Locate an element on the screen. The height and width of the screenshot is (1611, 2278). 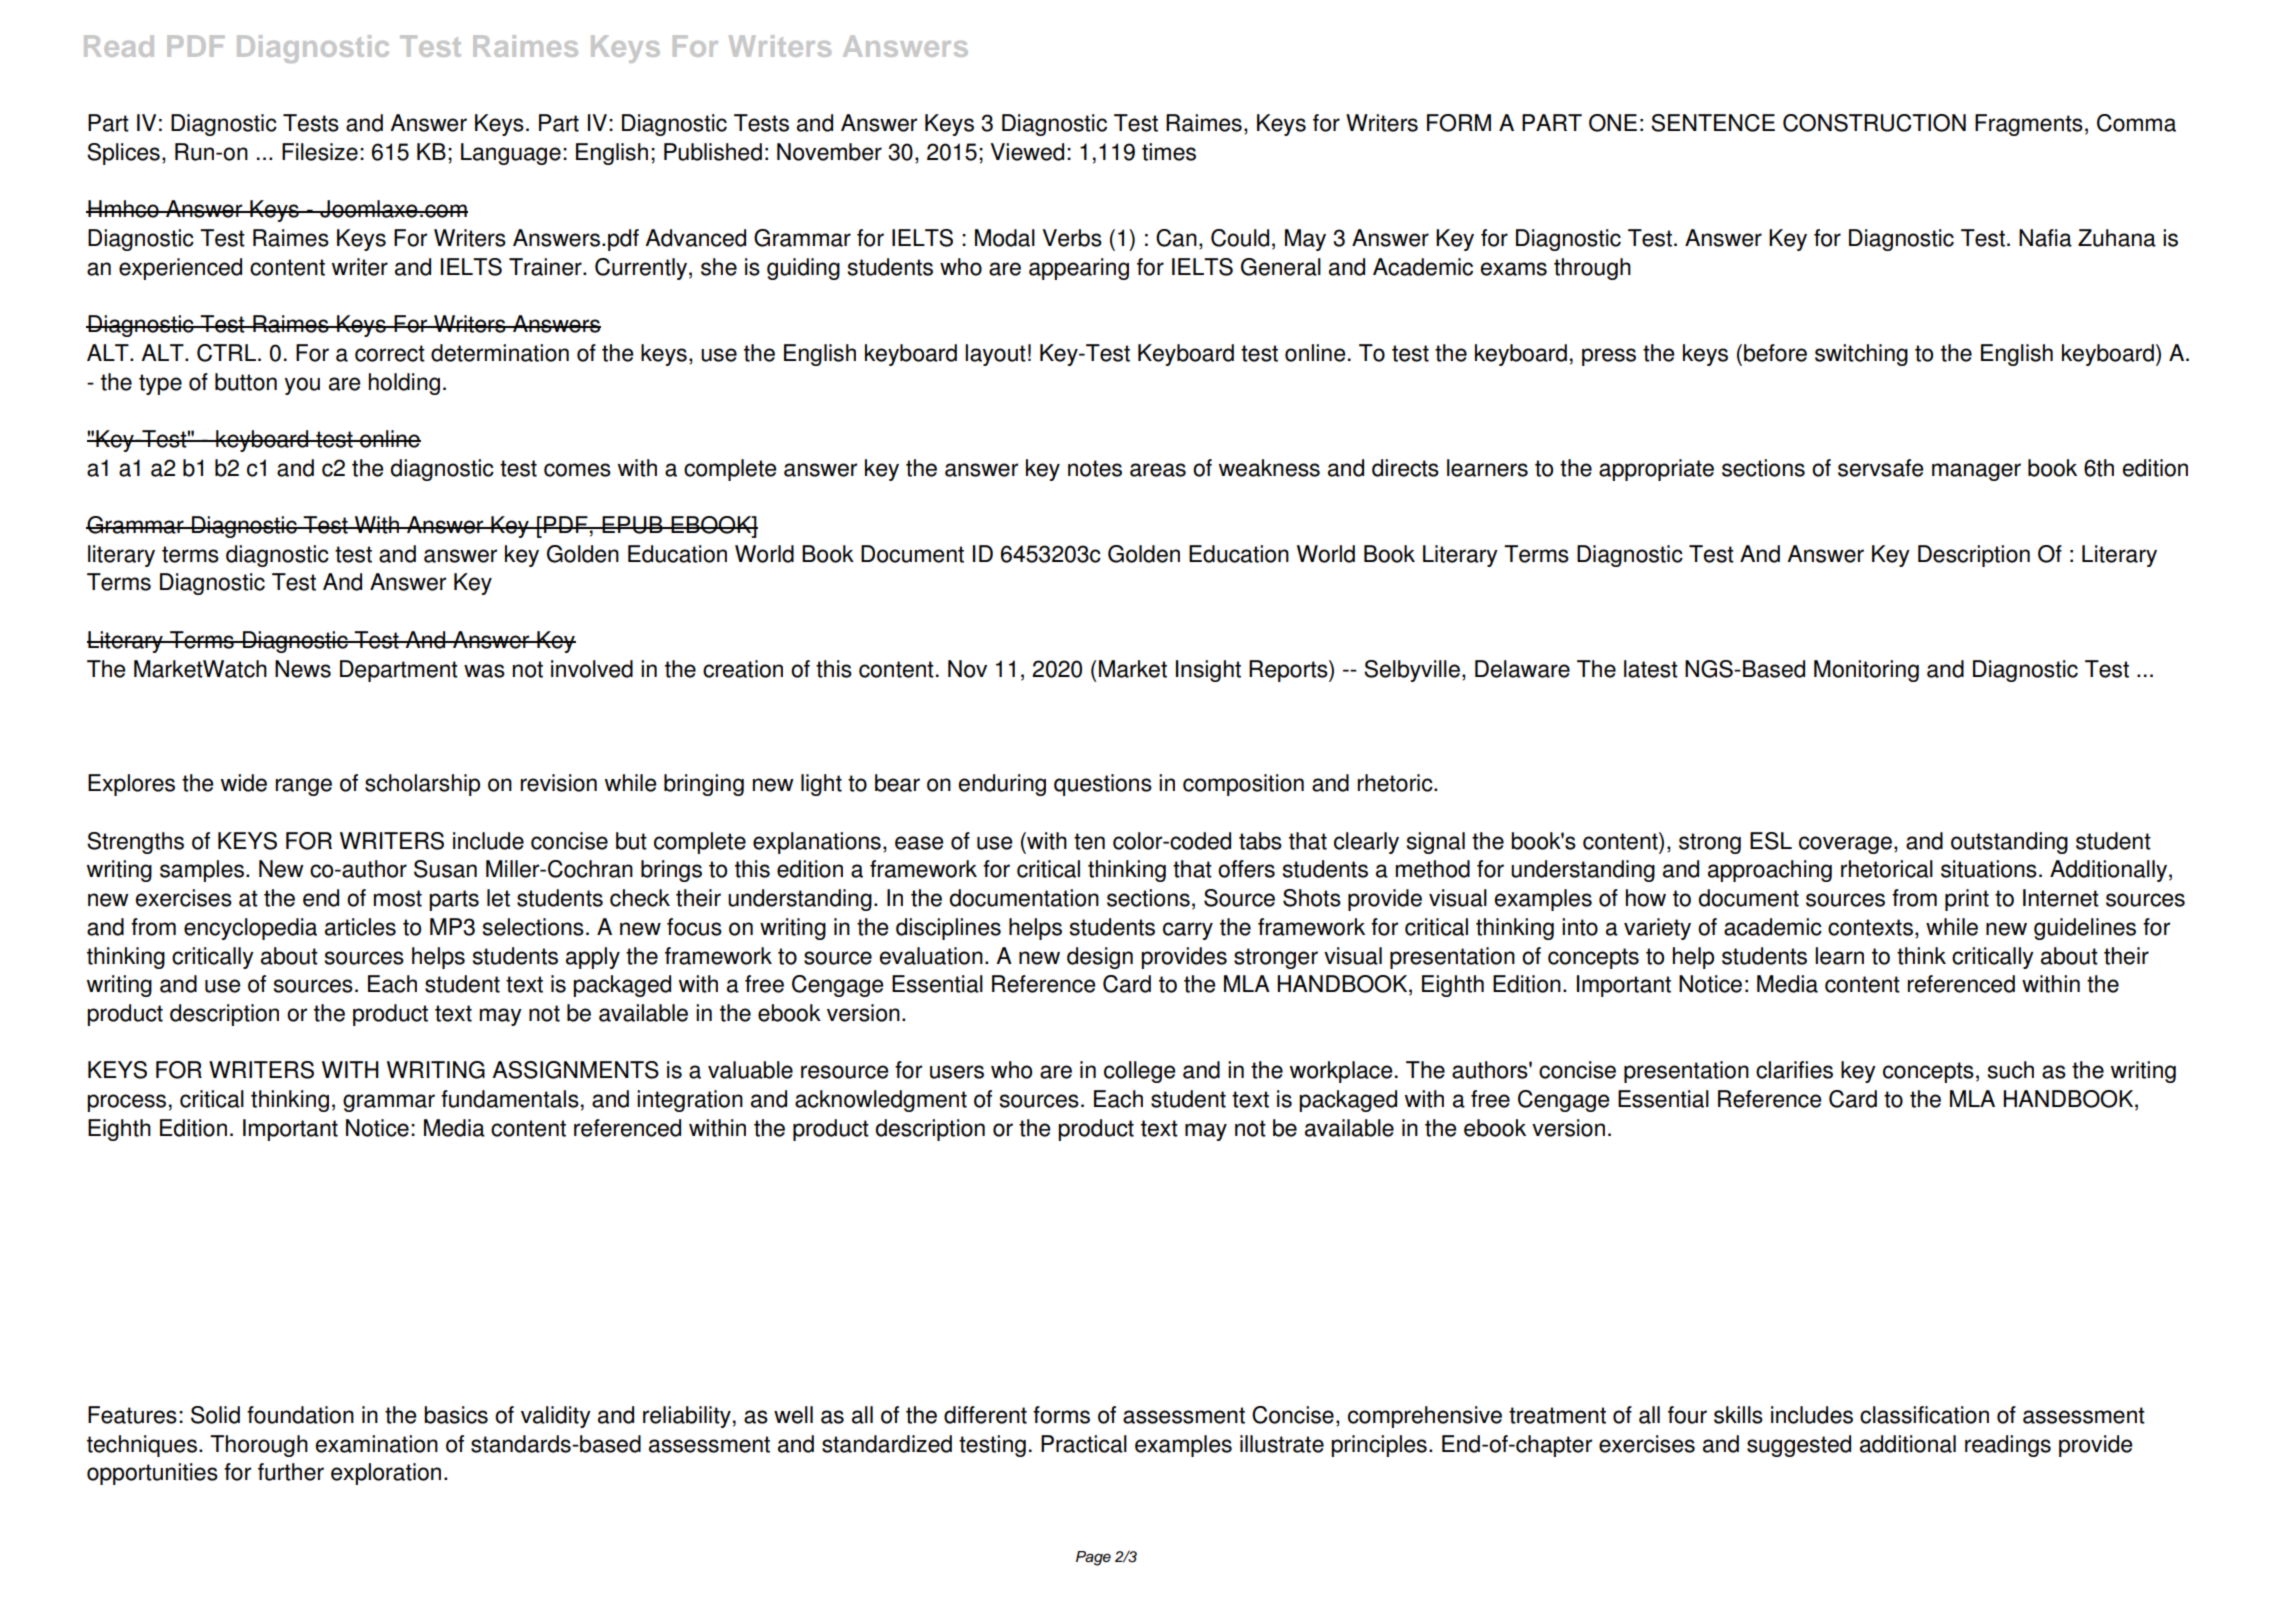
fundamentals is located at coordinates (510, 1099).
